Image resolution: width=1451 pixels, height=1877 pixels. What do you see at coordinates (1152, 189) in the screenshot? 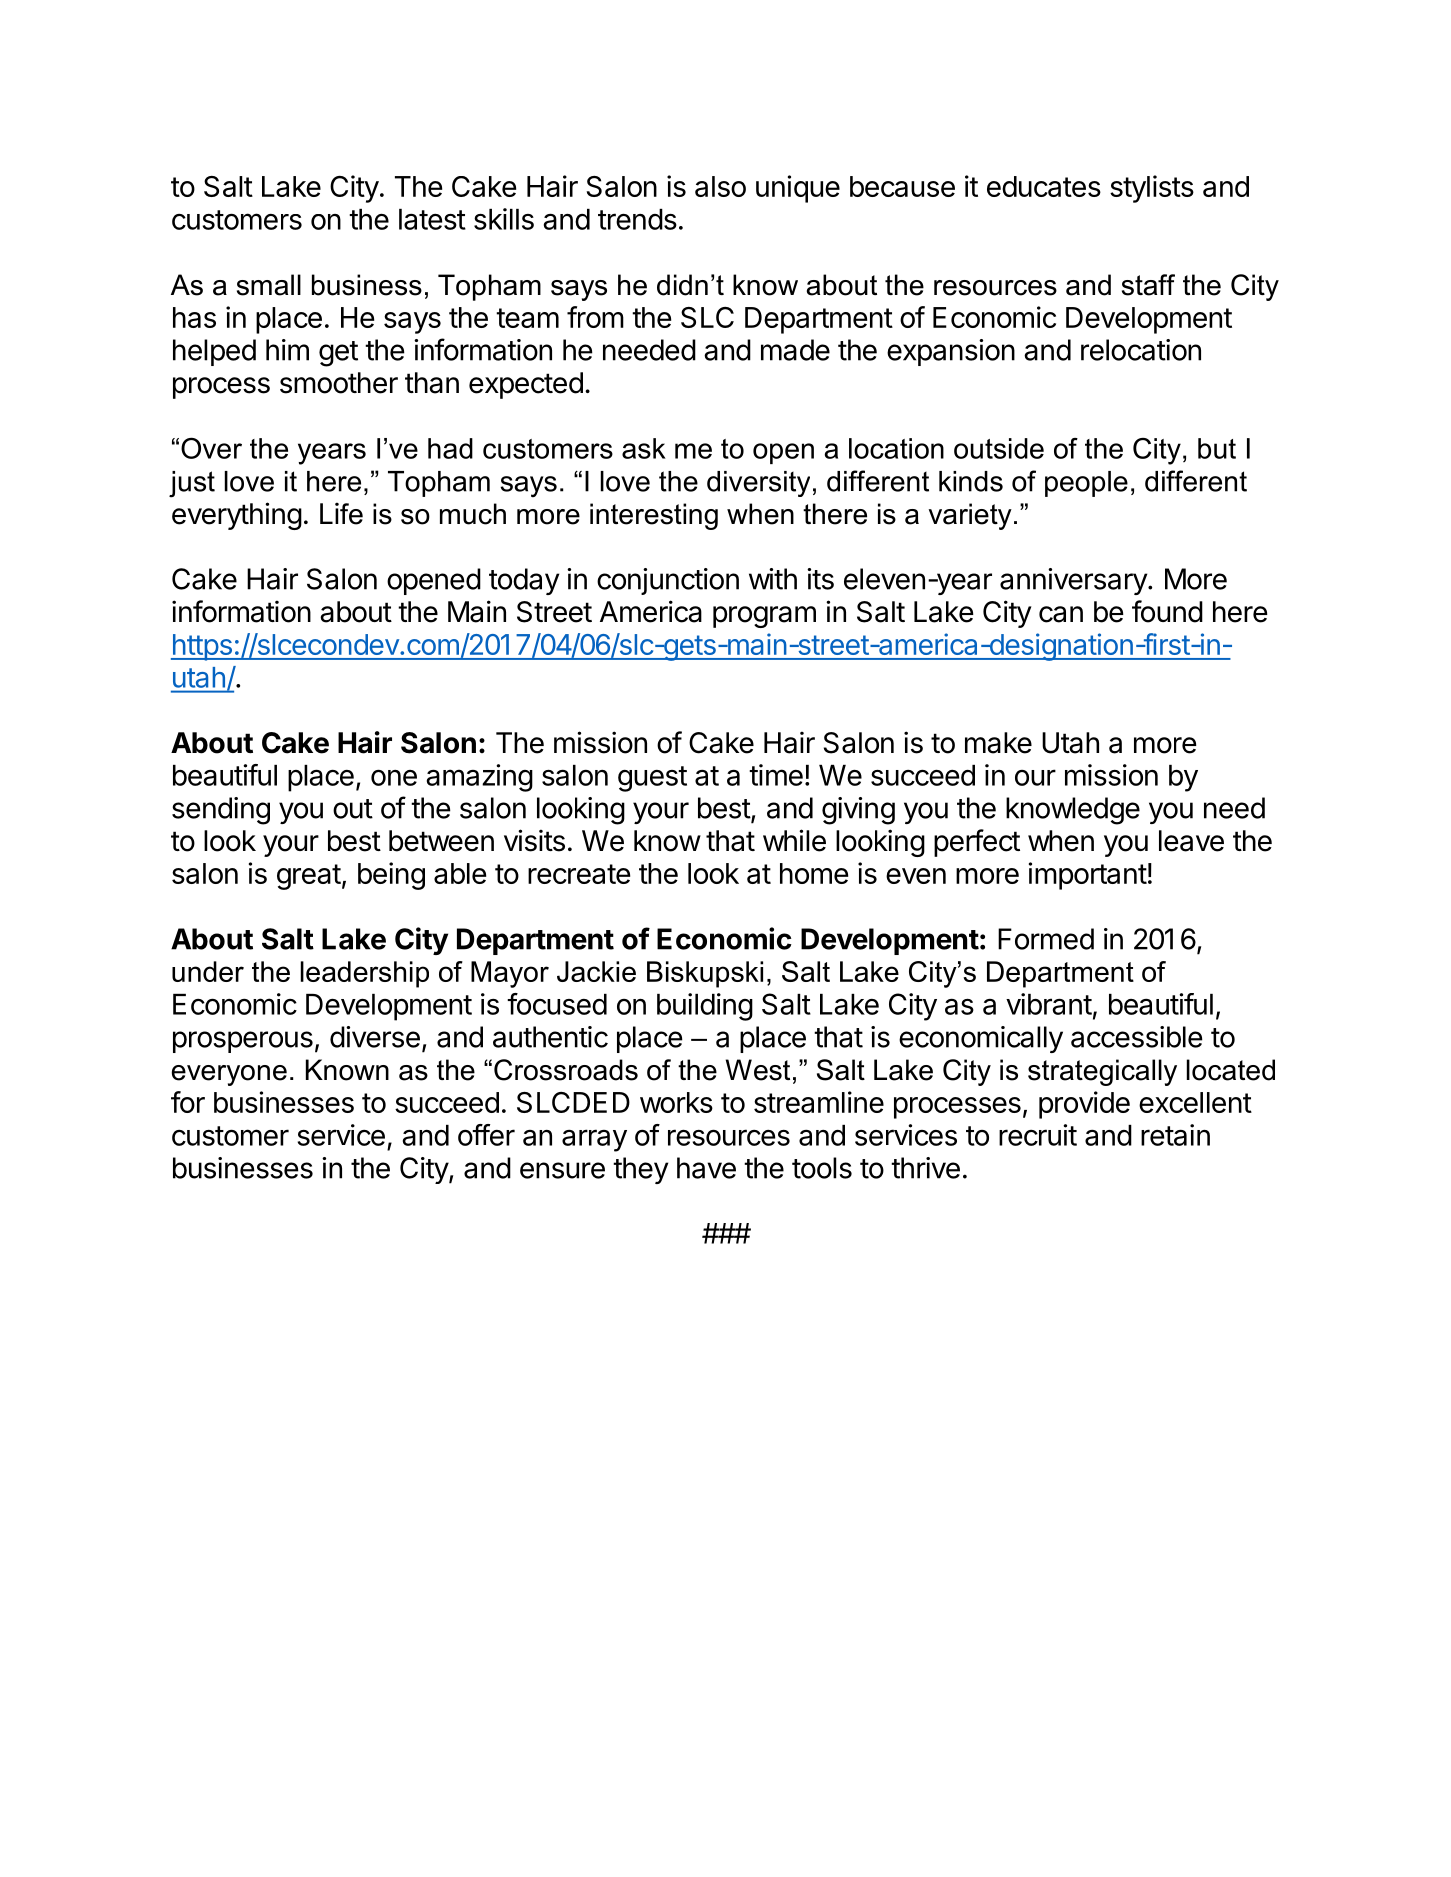
I see `stylists` at bounding box center [1152, 189].
